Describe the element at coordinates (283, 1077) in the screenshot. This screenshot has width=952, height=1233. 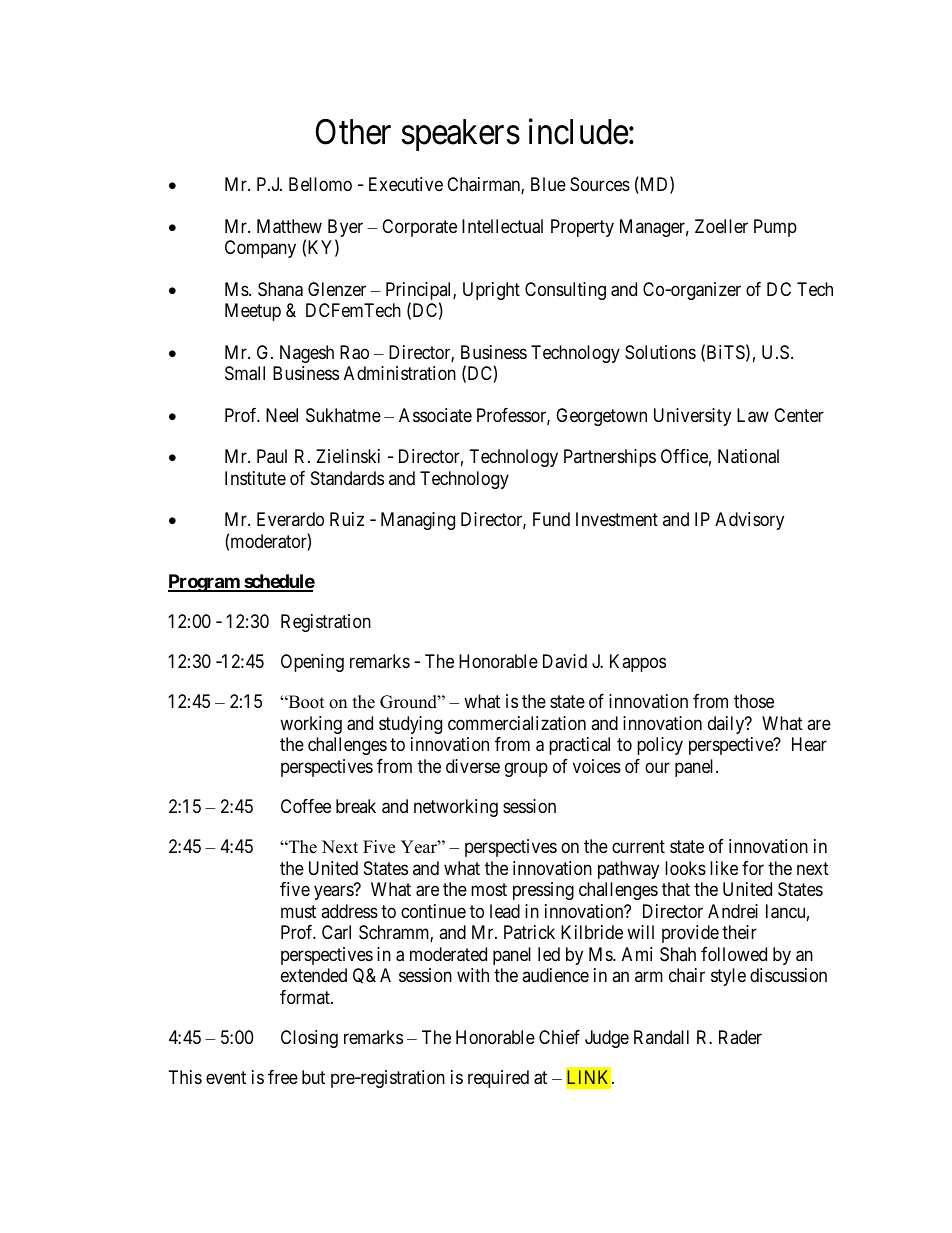
I see `free` at that location.
